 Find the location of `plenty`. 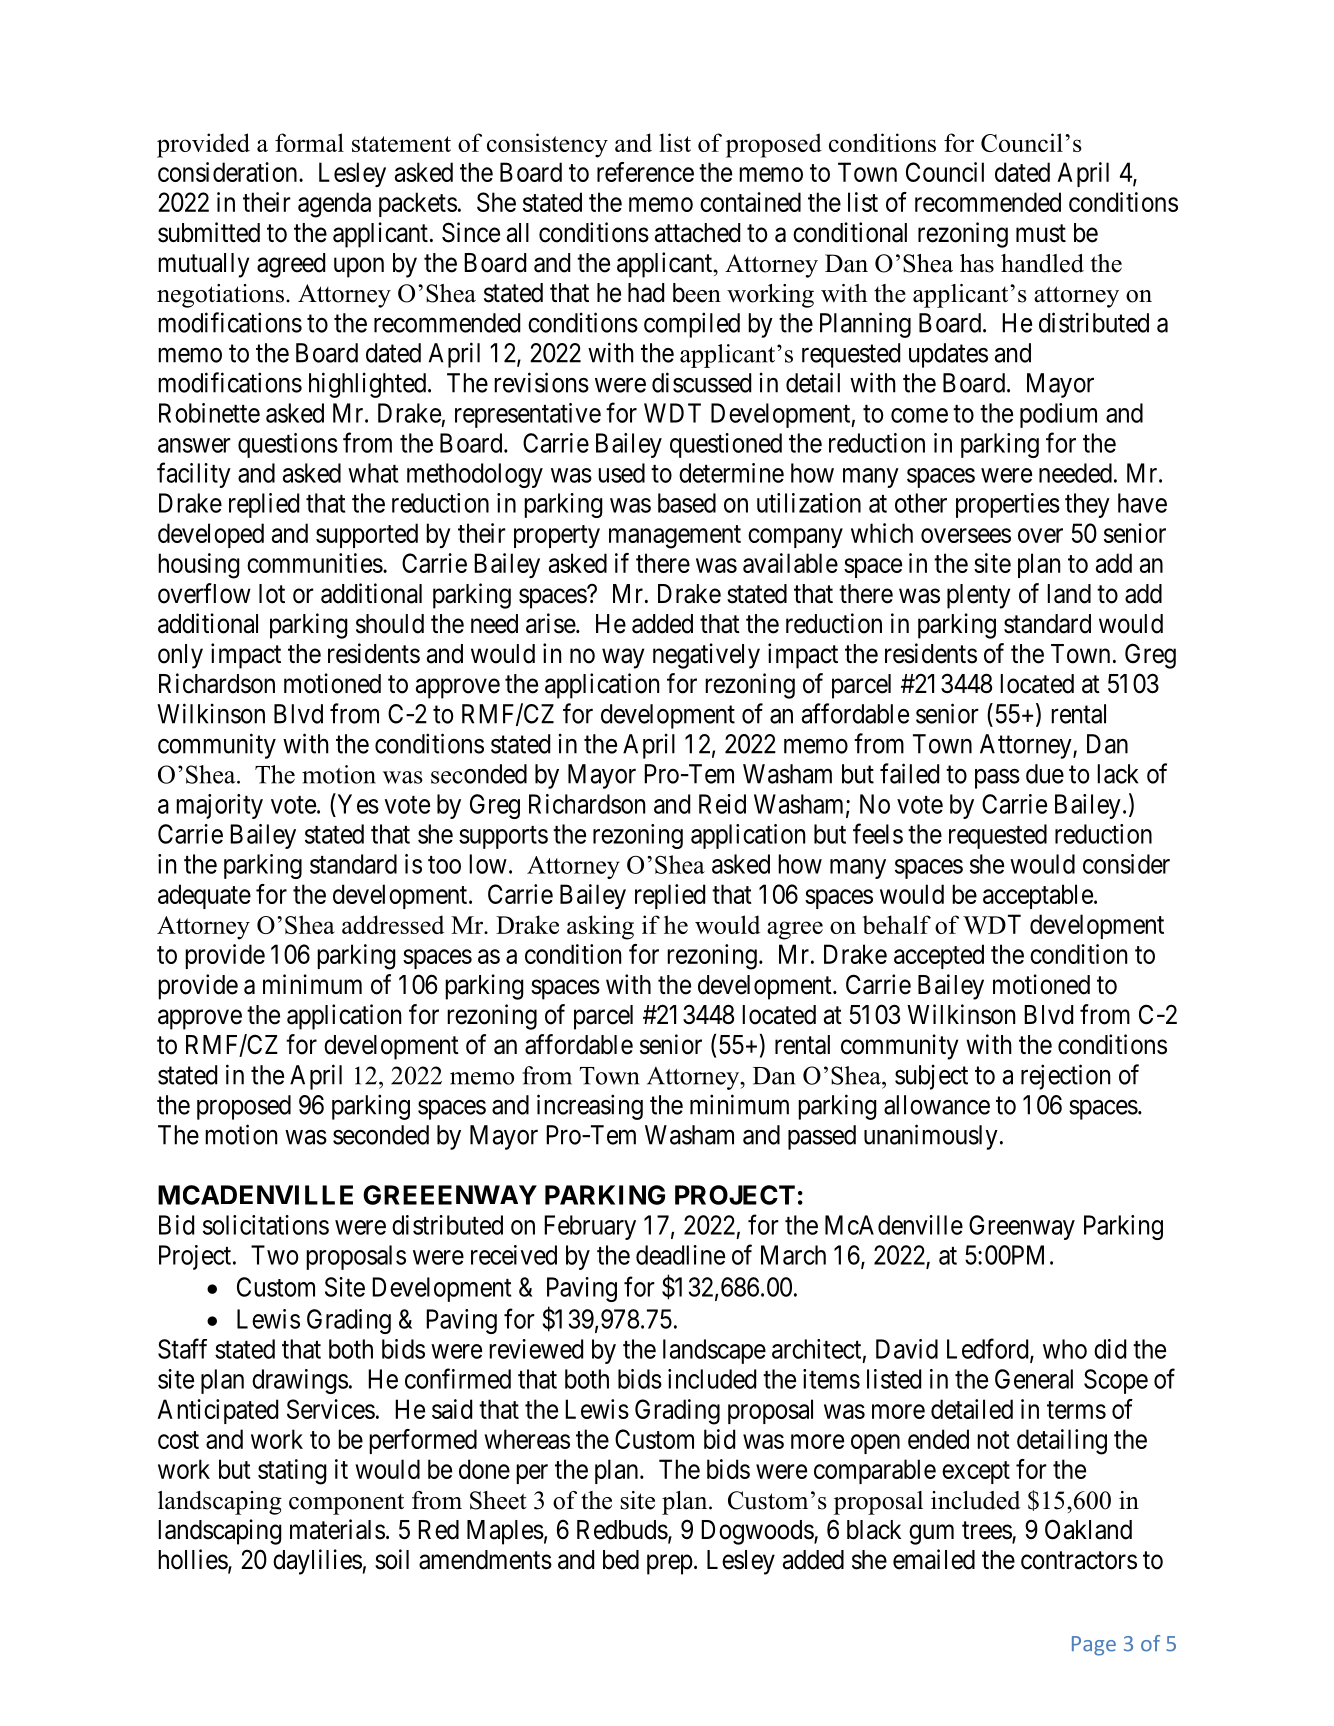

plenty is located at coordinates (978, 596).
